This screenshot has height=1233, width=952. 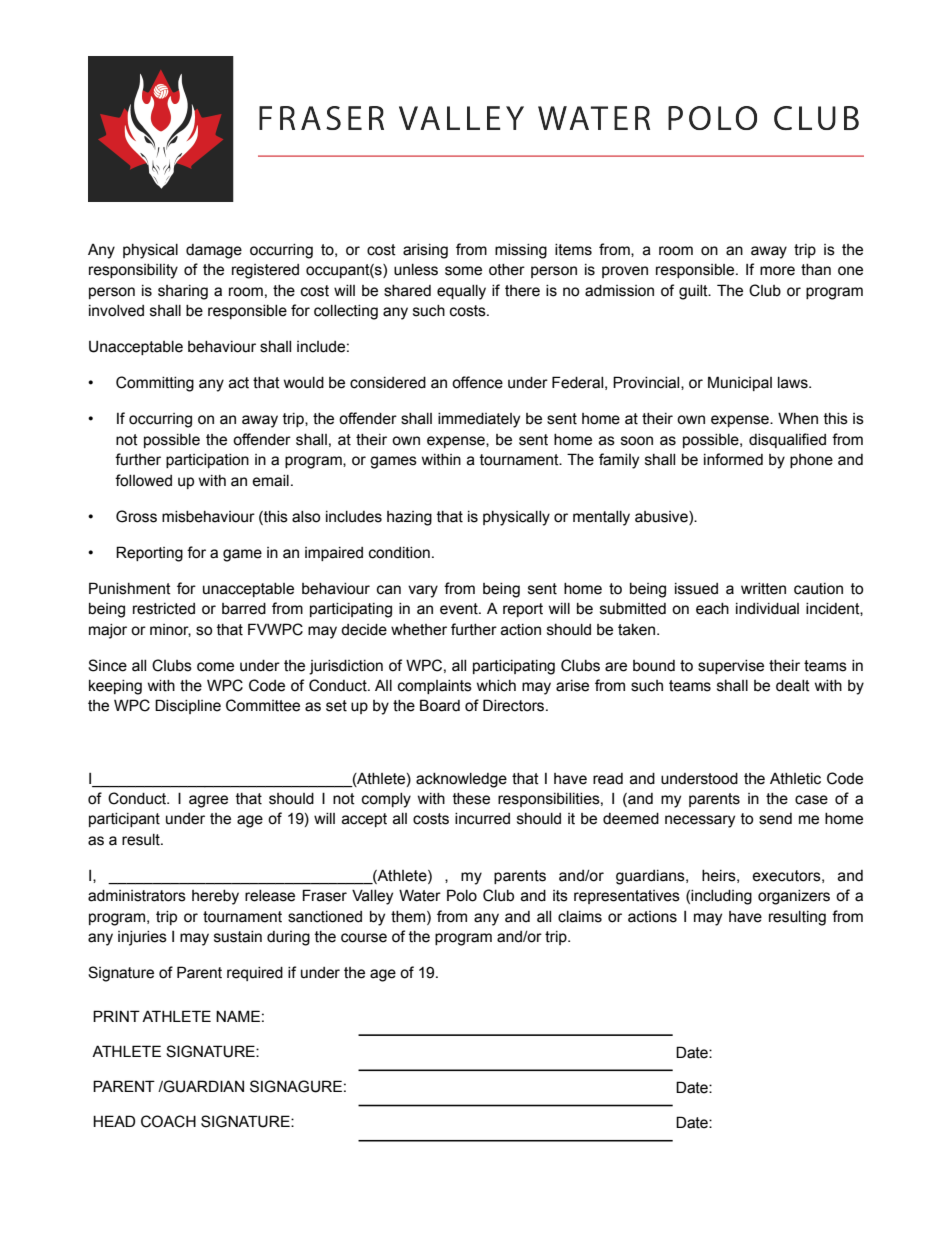 What do you see at coordinates (188, 706) in the screenshot?
I see `Discipline` at bounding box center [188, 706].
